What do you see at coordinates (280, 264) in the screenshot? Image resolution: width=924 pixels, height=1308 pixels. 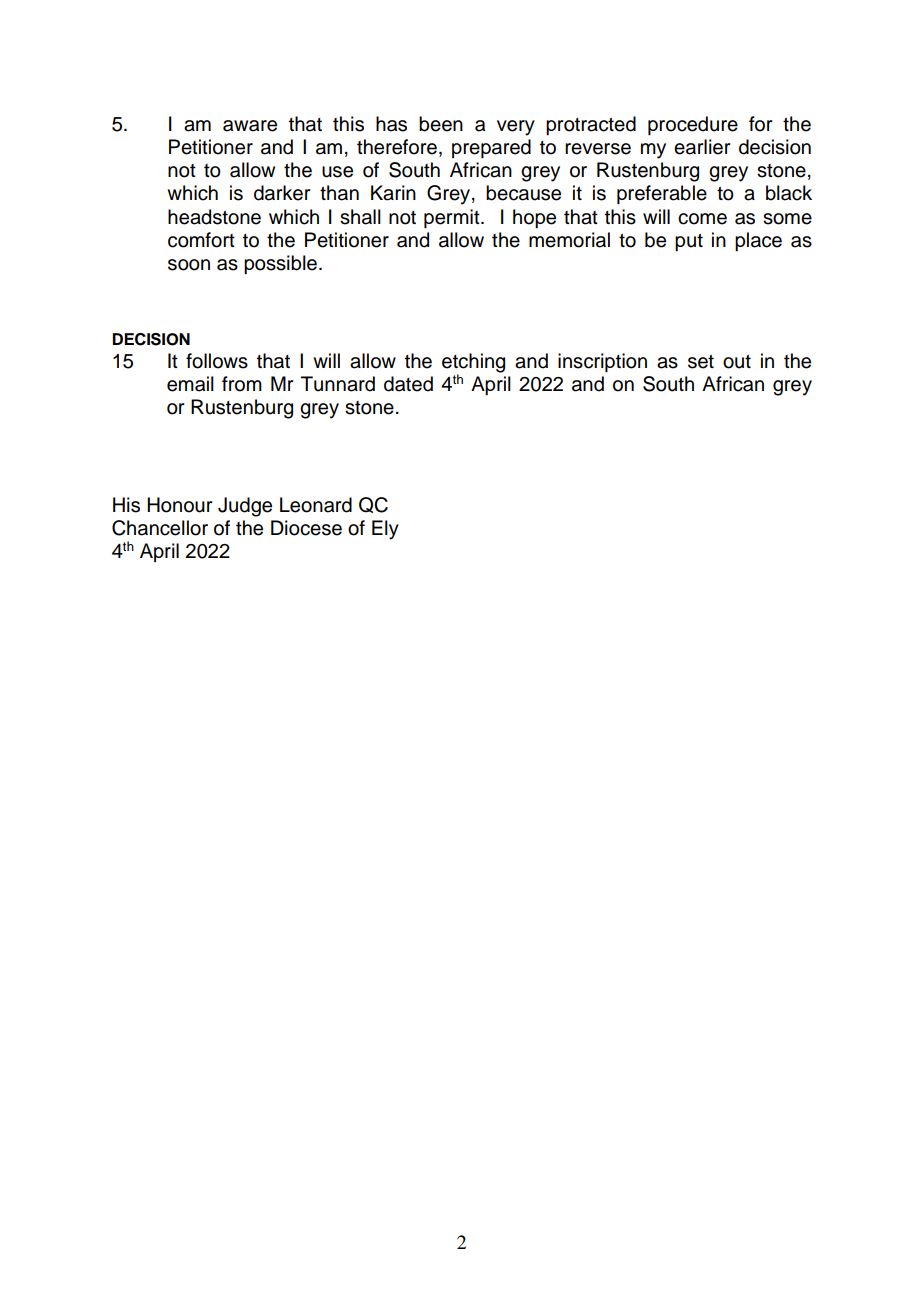 I see `possible` at bounding box center [280, 264].
